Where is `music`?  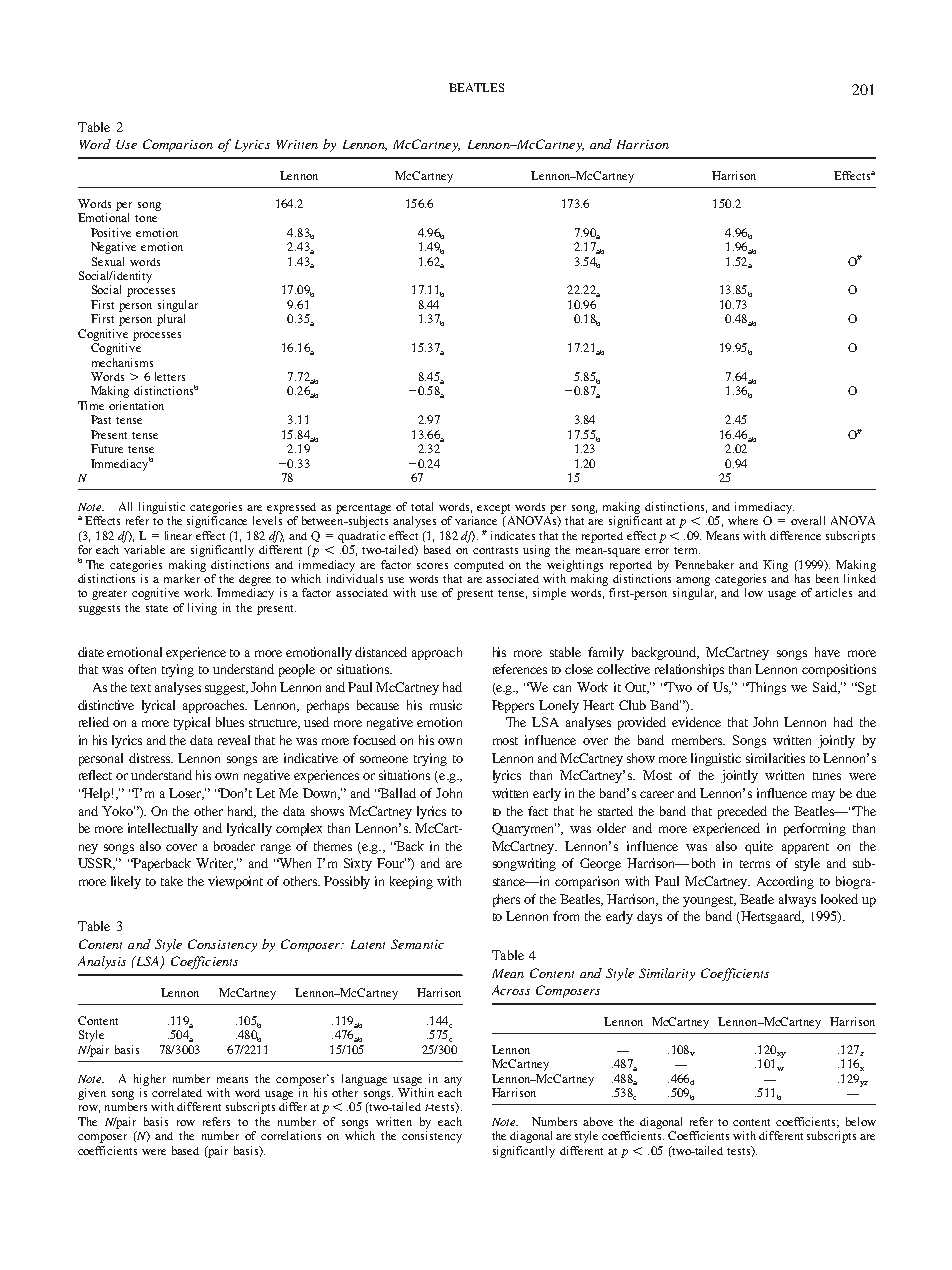
music is located at coordinates (446, 705).
